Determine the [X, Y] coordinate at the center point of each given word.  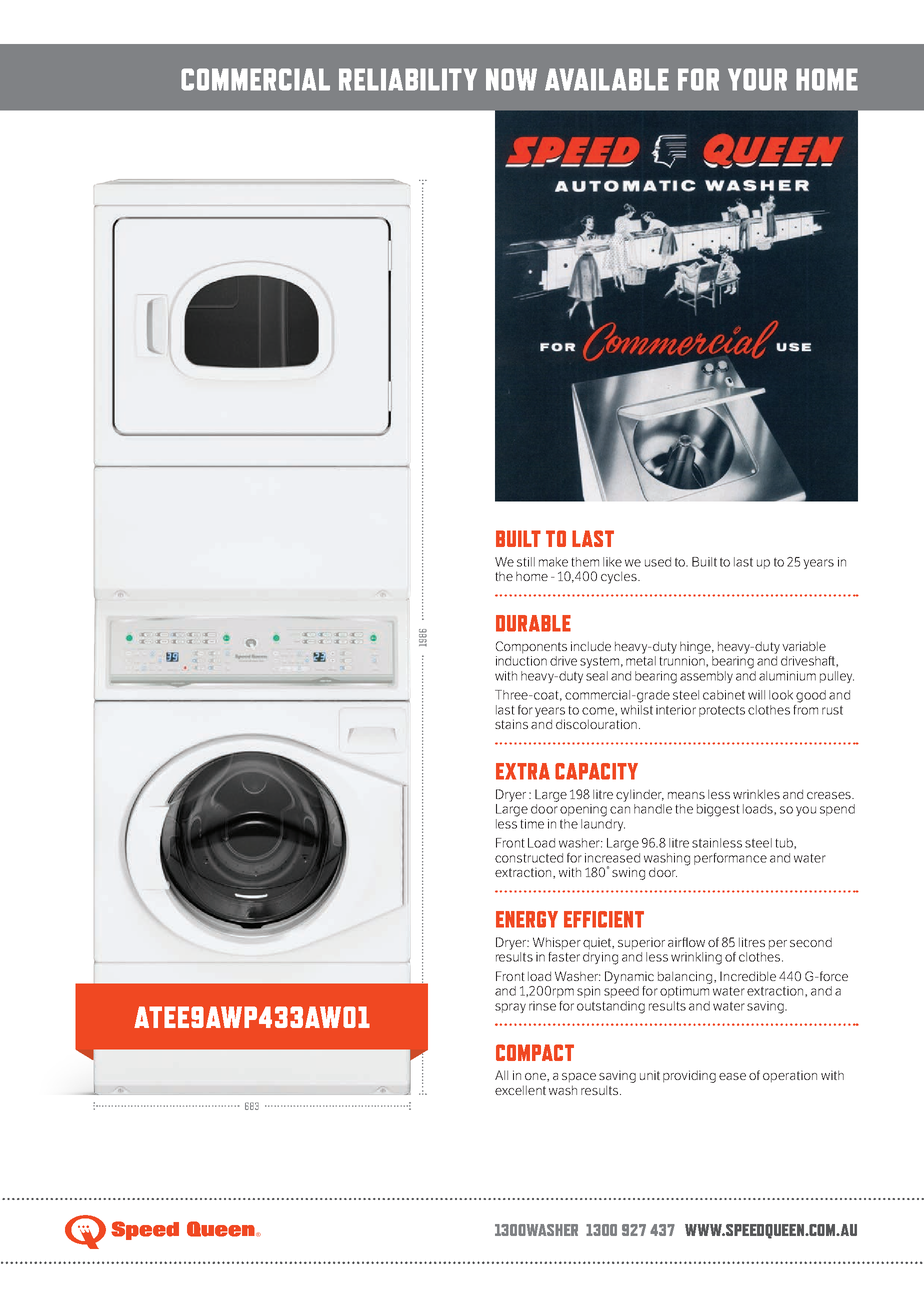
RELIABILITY [408, 79]
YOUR [757, 79]
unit [650, 1075]
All [501, 1075]
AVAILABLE [607, 79]
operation [790, 1076]
